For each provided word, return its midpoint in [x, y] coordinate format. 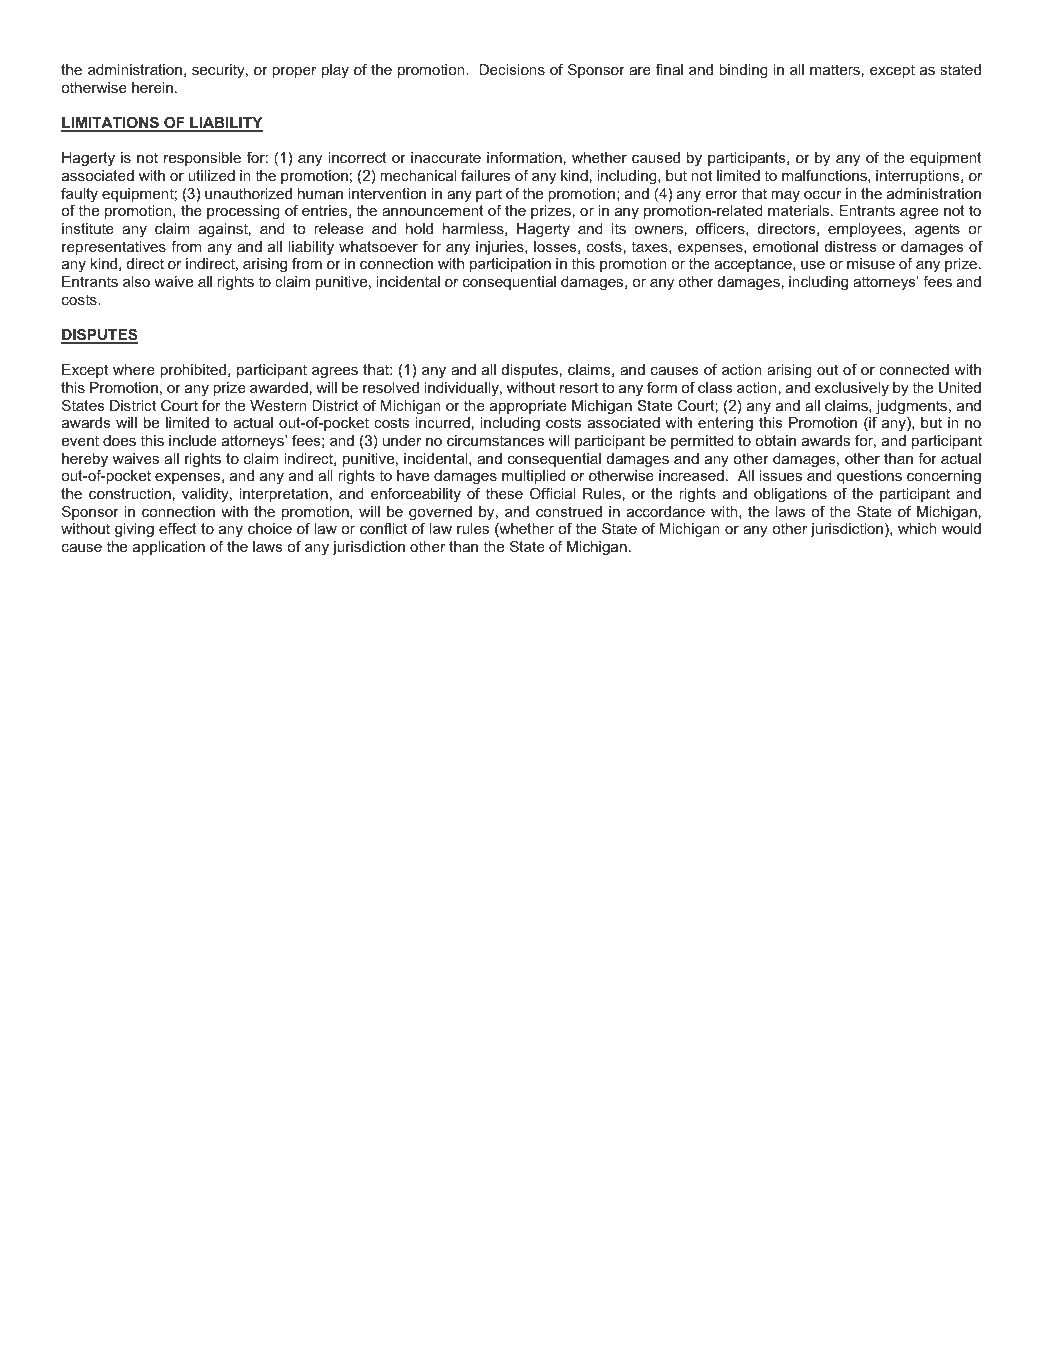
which [917, 528]
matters [835, 69]
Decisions [512, 69]
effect [178, 528]
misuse [871, 263]
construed [569, 511]
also [136, 281]
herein [152, 87]
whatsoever [378, 246]
